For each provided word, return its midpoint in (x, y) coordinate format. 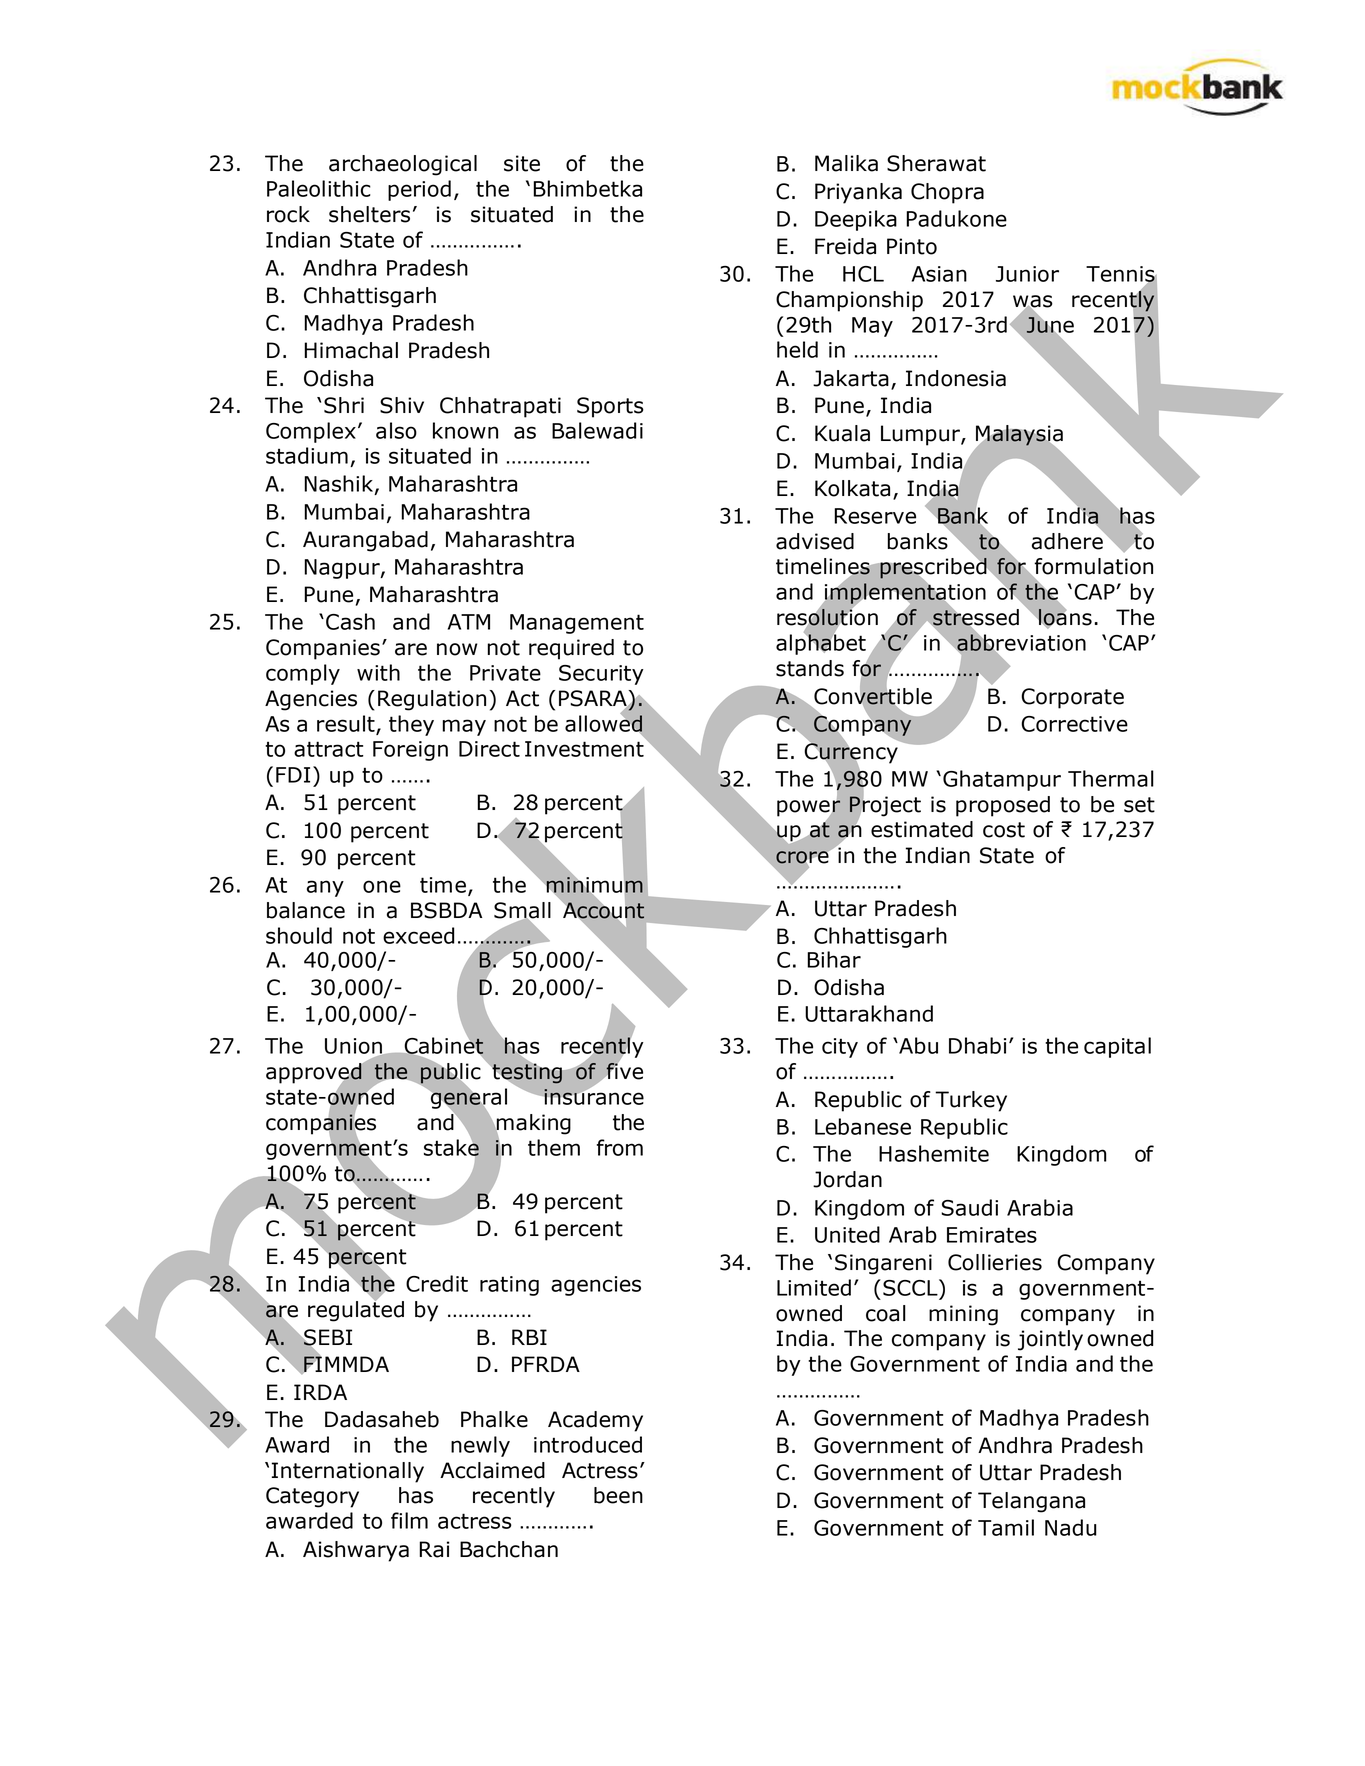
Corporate (1072, 698)
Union (354, 1047)
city (840, 1048)
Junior (1027, 274)
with (378, 672)
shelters (369, 214)
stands (810, 668)
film (409, 1520)
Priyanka (858, 193)
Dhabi (977, 1045)
